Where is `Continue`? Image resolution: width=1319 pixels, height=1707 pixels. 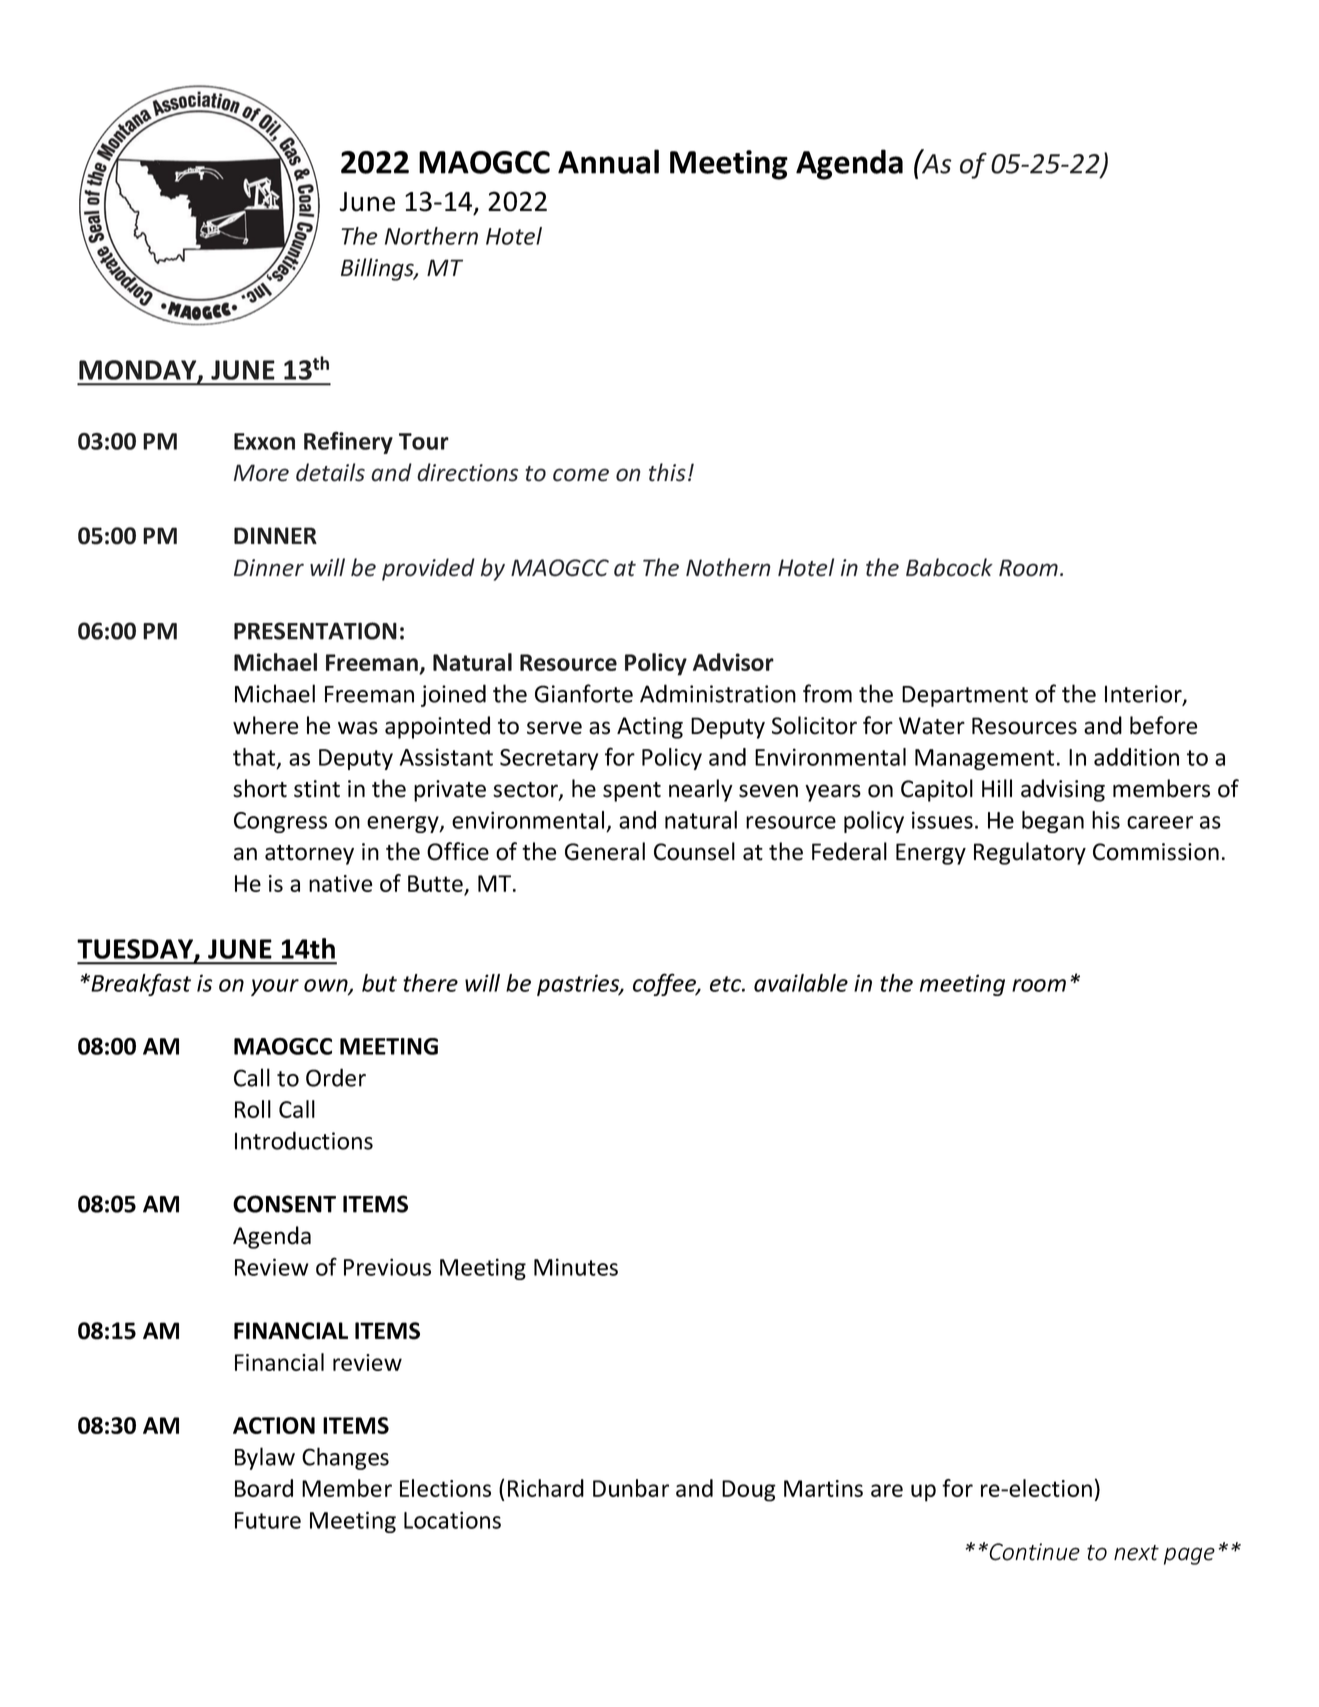 Continue is located at coordinates (1034, 1552).
